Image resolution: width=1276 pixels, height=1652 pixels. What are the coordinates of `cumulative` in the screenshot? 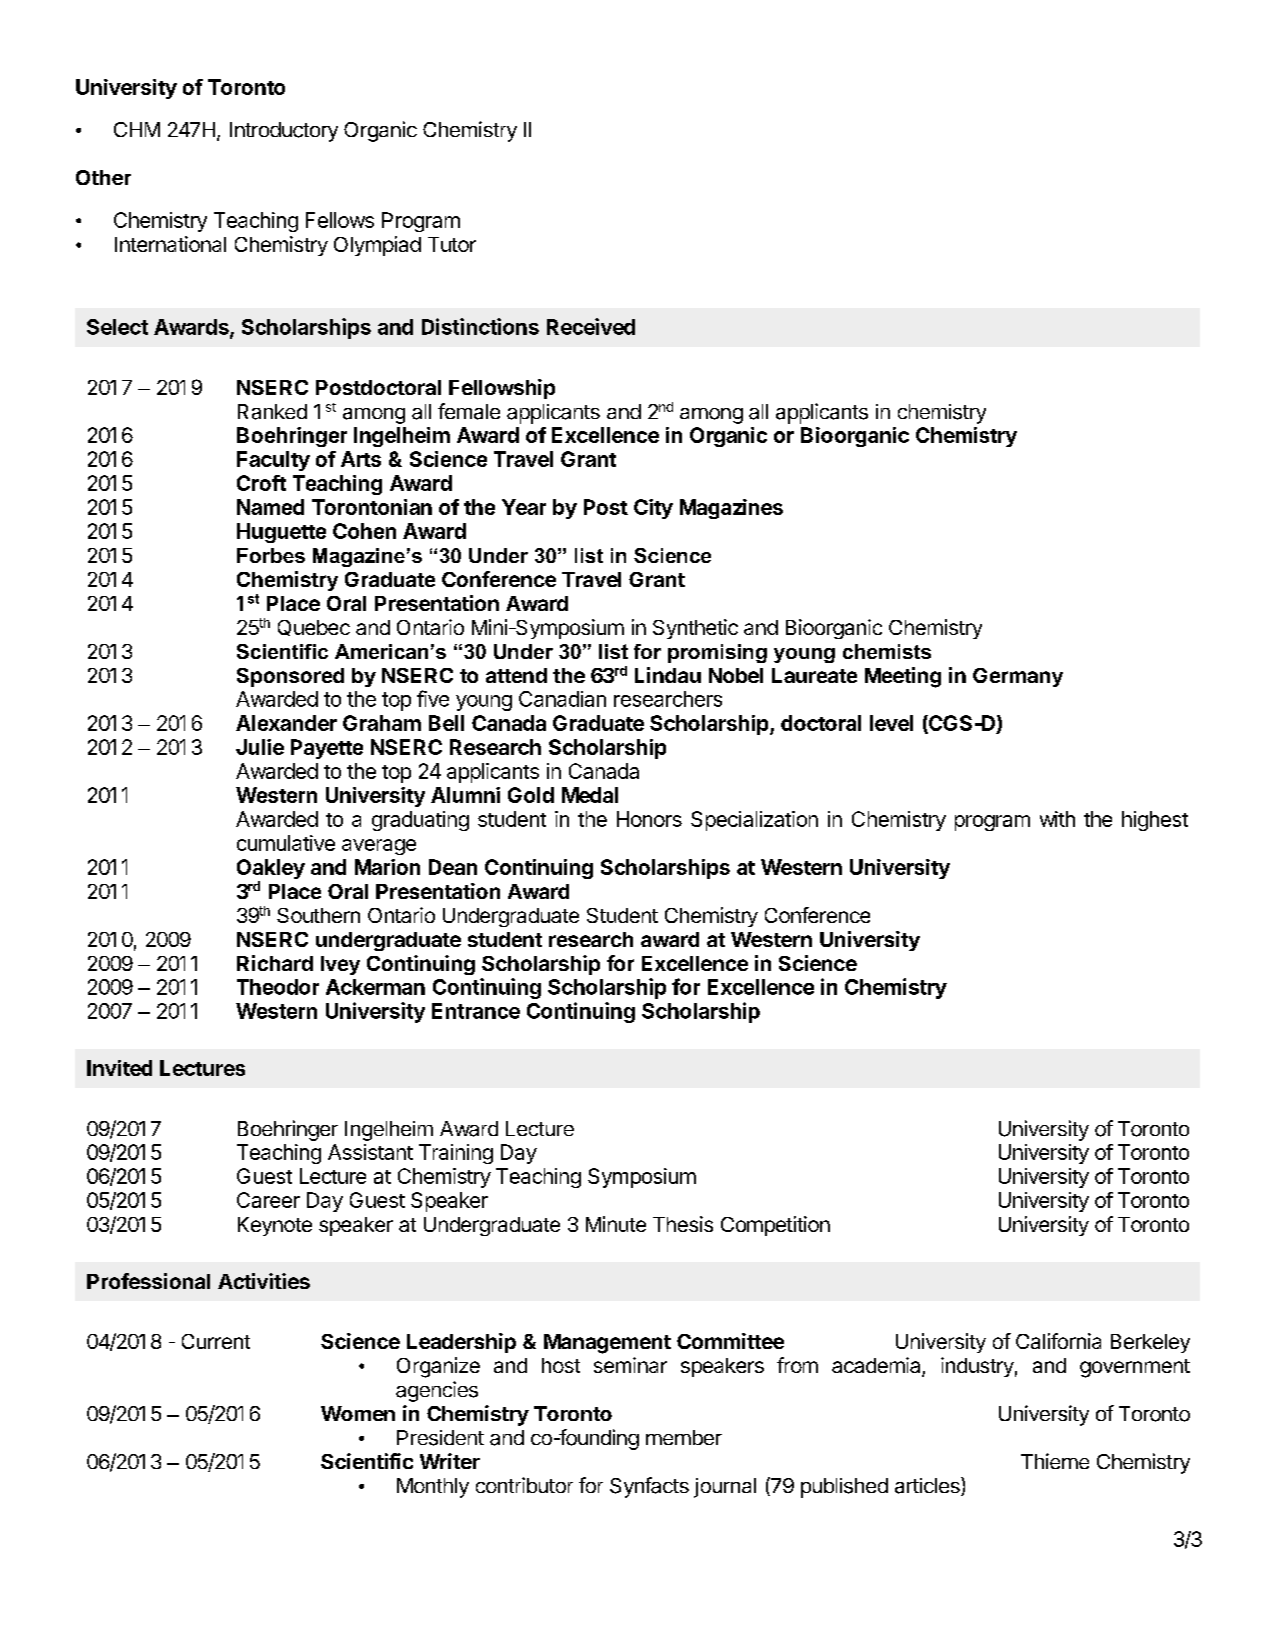 It's located at (286, 843).
